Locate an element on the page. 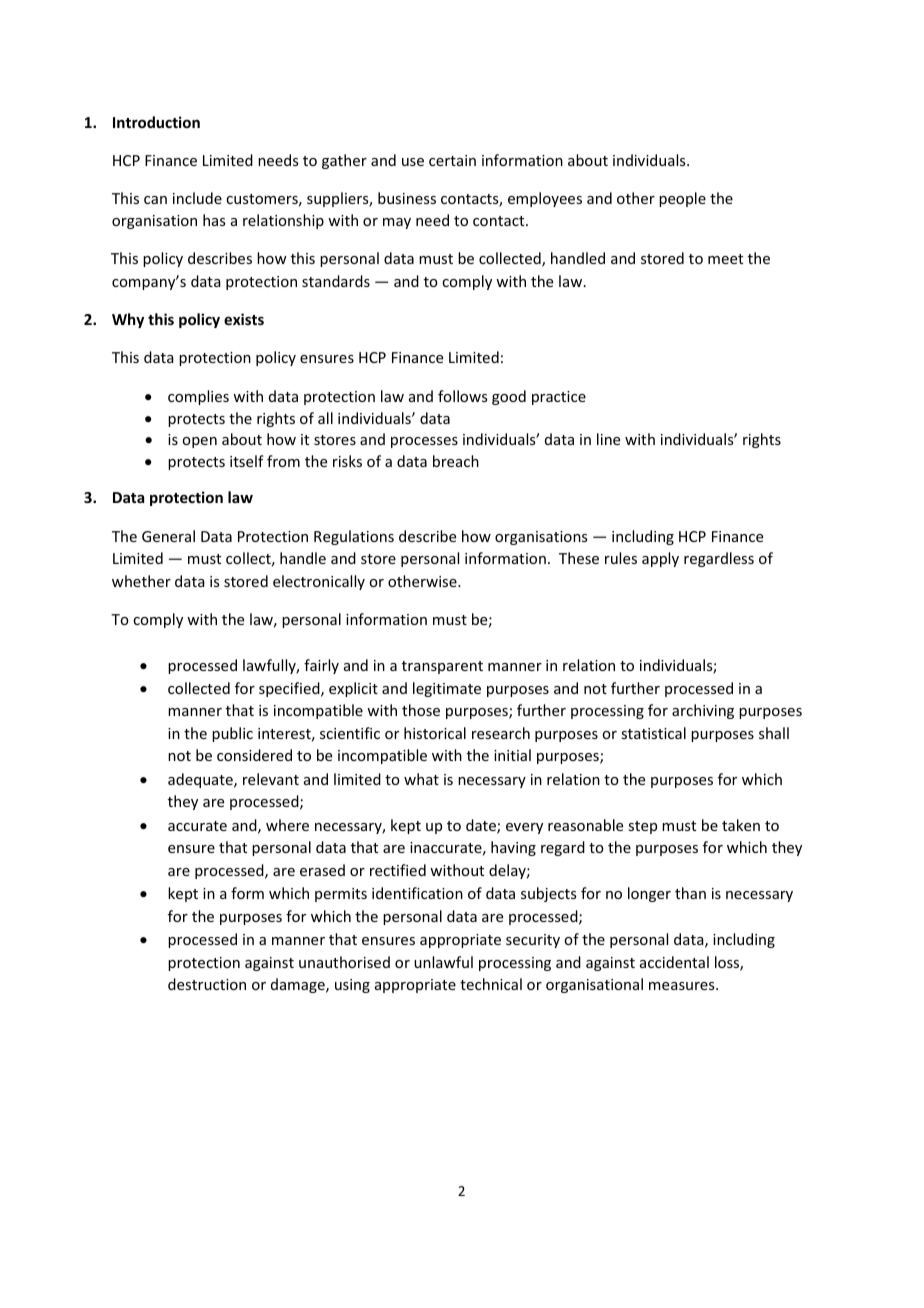 This document has height=1308, width=924. certain is located at coordinates (452, 160).
